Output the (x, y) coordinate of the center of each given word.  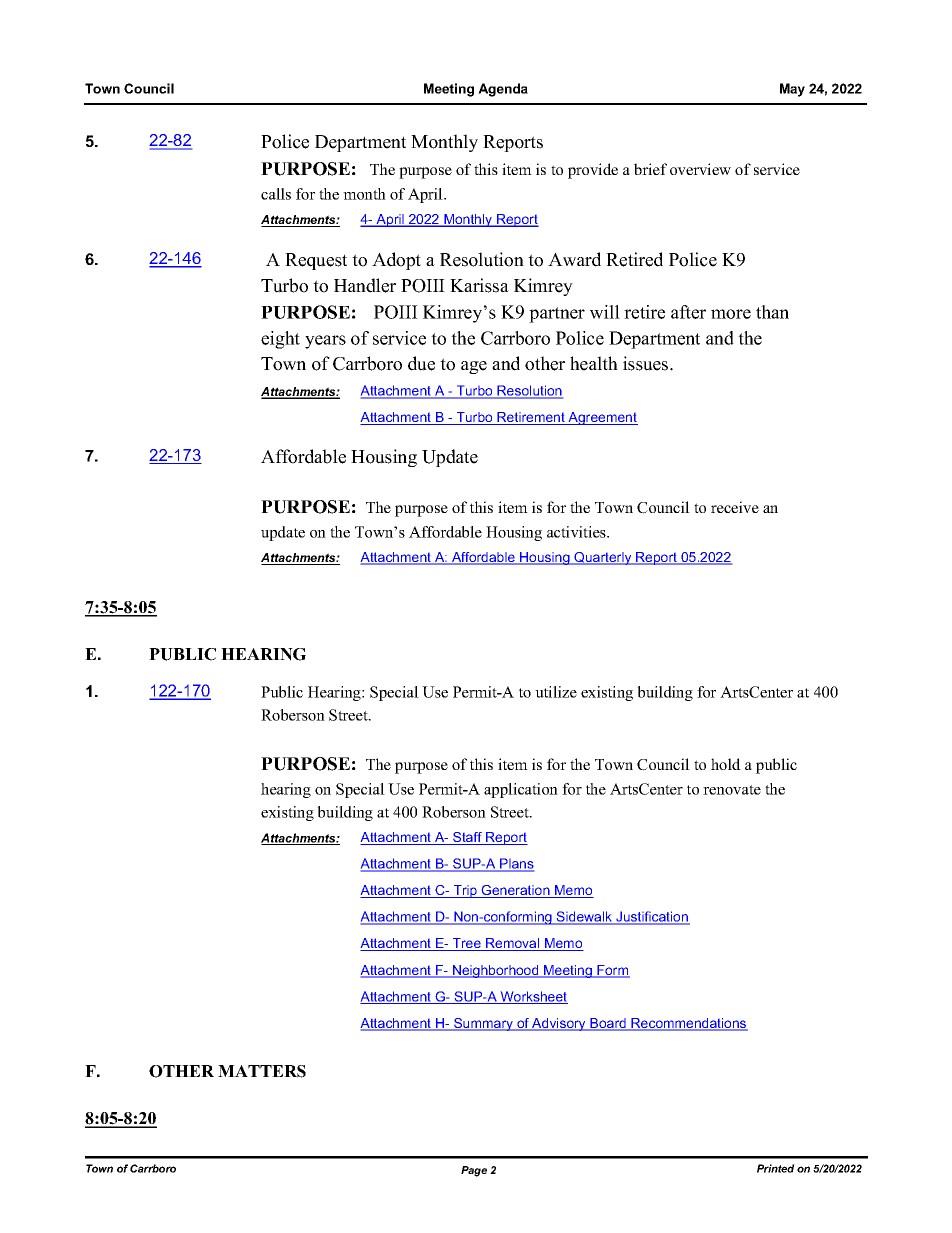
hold (726, 764)
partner (557, 315)
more (731, 314)
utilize (556, 692)
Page (474, 1171)
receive (735, 507)
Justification (652, 918)
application (521, 790)
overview (700, 169)
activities (577, 532)
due (421, 363)
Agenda (503, 90)
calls (276, 194)
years (325, 342)
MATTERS (262, 1071)
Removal (513, 944)
